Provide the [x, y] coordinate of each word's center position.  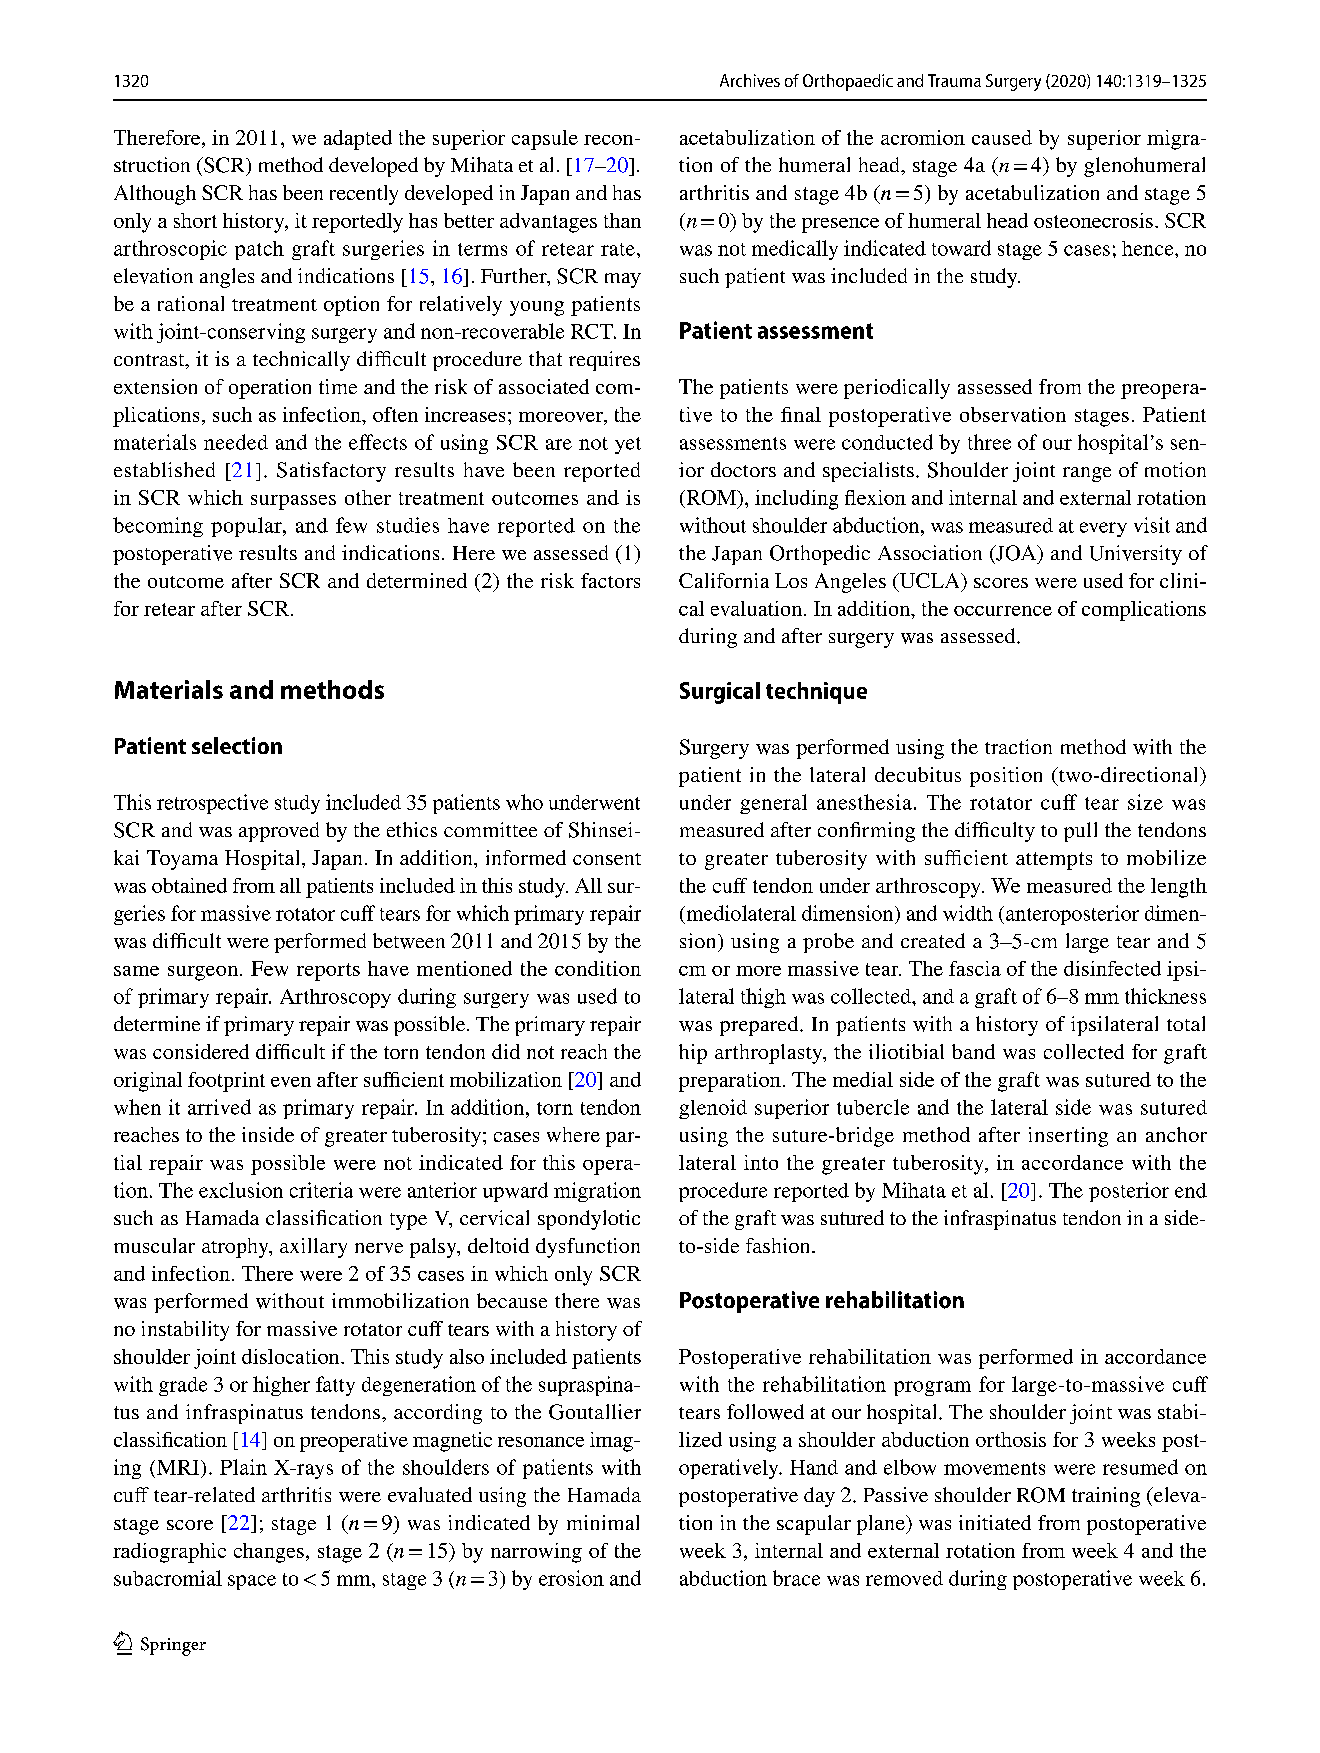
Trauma [954, 80]
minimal [603, 1522]
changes [269, 1553]
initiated [995, 1522]
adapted [358, 140]
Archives [750, 80]
